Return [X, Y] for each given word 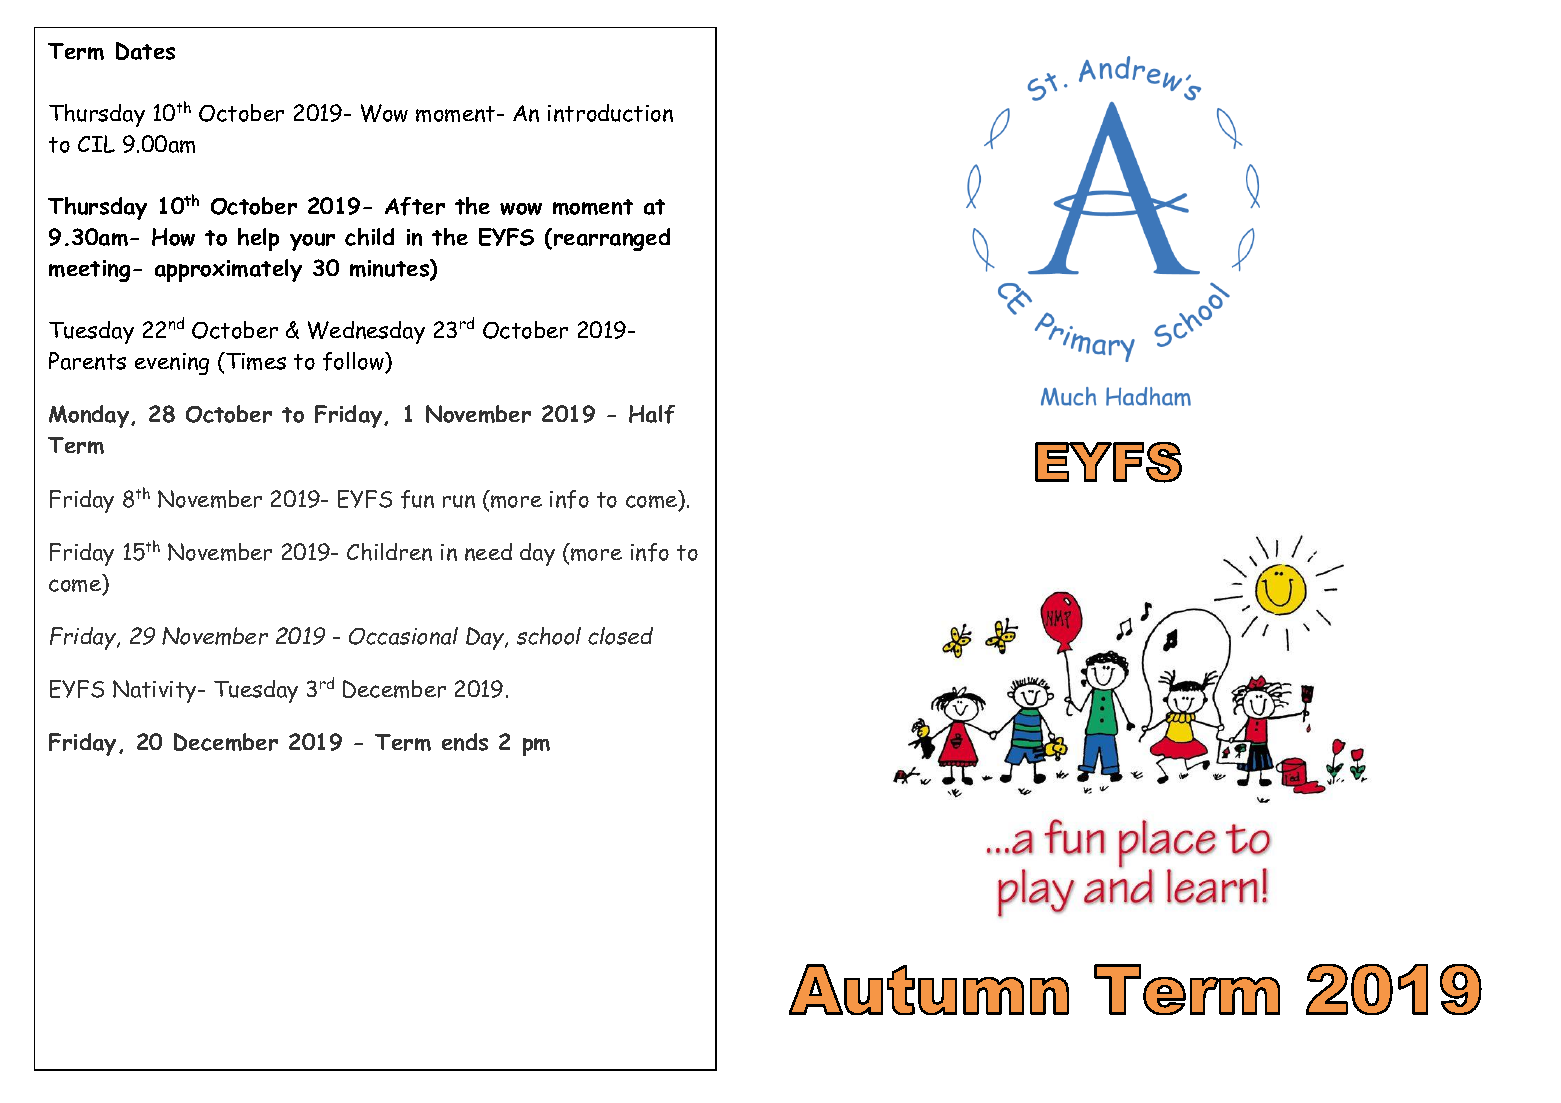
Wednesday [366, 332]
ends [465, 742]
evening [172, 364]
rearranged [612, 239]
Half [652, 414]
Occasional [403, 636]
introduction [610, 113]
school [549, 636]
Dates [145, 51]
